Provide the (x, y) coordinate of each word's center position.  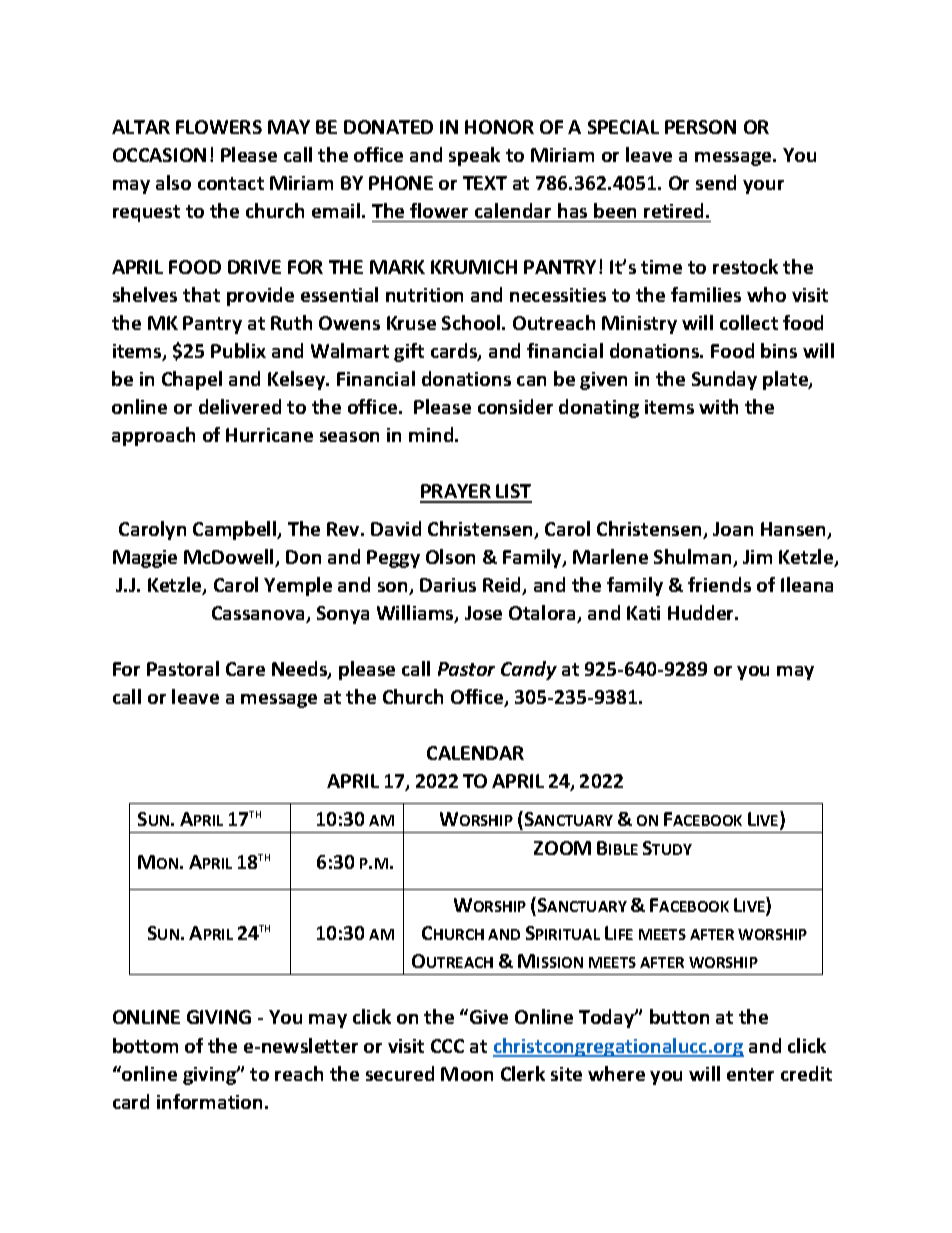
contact (231, 183)
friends (719, 584)
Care (245, 669)
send (716, 182)
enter (750, 1074)
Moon (467, 1074)
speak (474, 156)
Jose (483, 613)
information (209, 1101)
